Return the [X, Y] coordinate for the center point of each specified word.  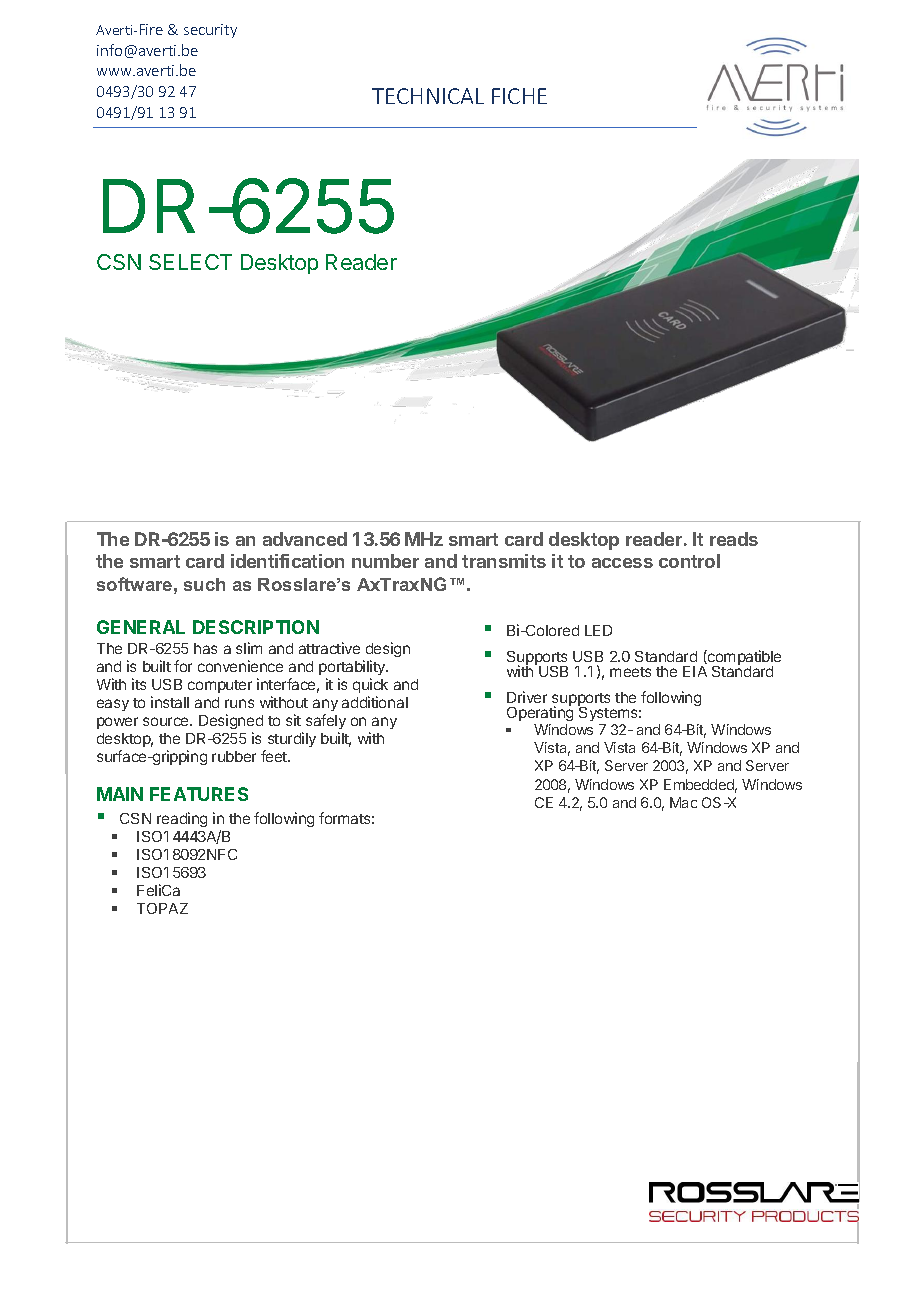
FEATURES [199, 794]
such [204, 584]
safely [326, 721]
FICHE [519, 96]
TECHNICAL [428, 96]
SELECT [190, 262]
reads [734, 539]
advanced [305, 539]
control [689, 561]
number [385, 561]
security [210, 31]
